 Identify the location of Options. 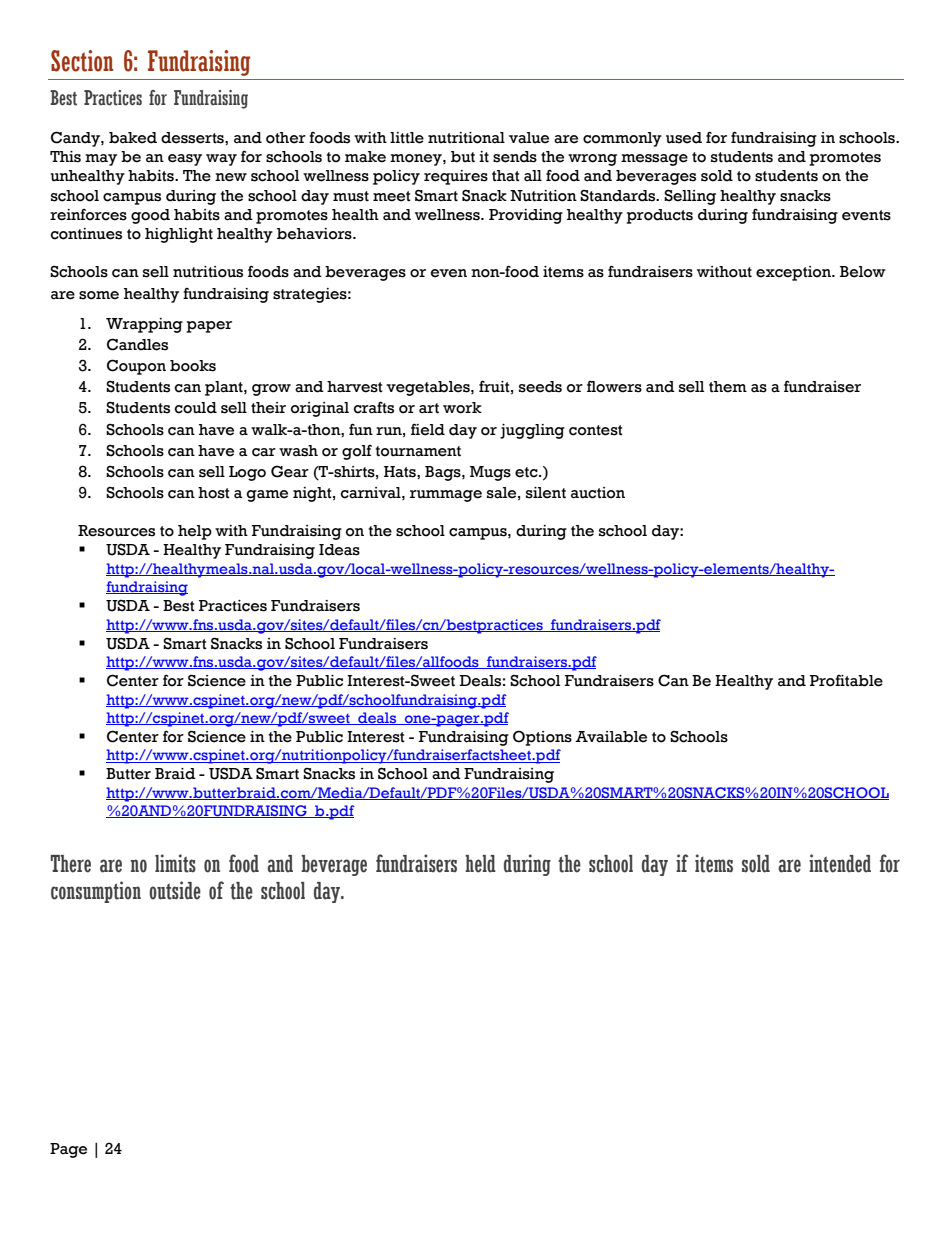
(542, 738).
